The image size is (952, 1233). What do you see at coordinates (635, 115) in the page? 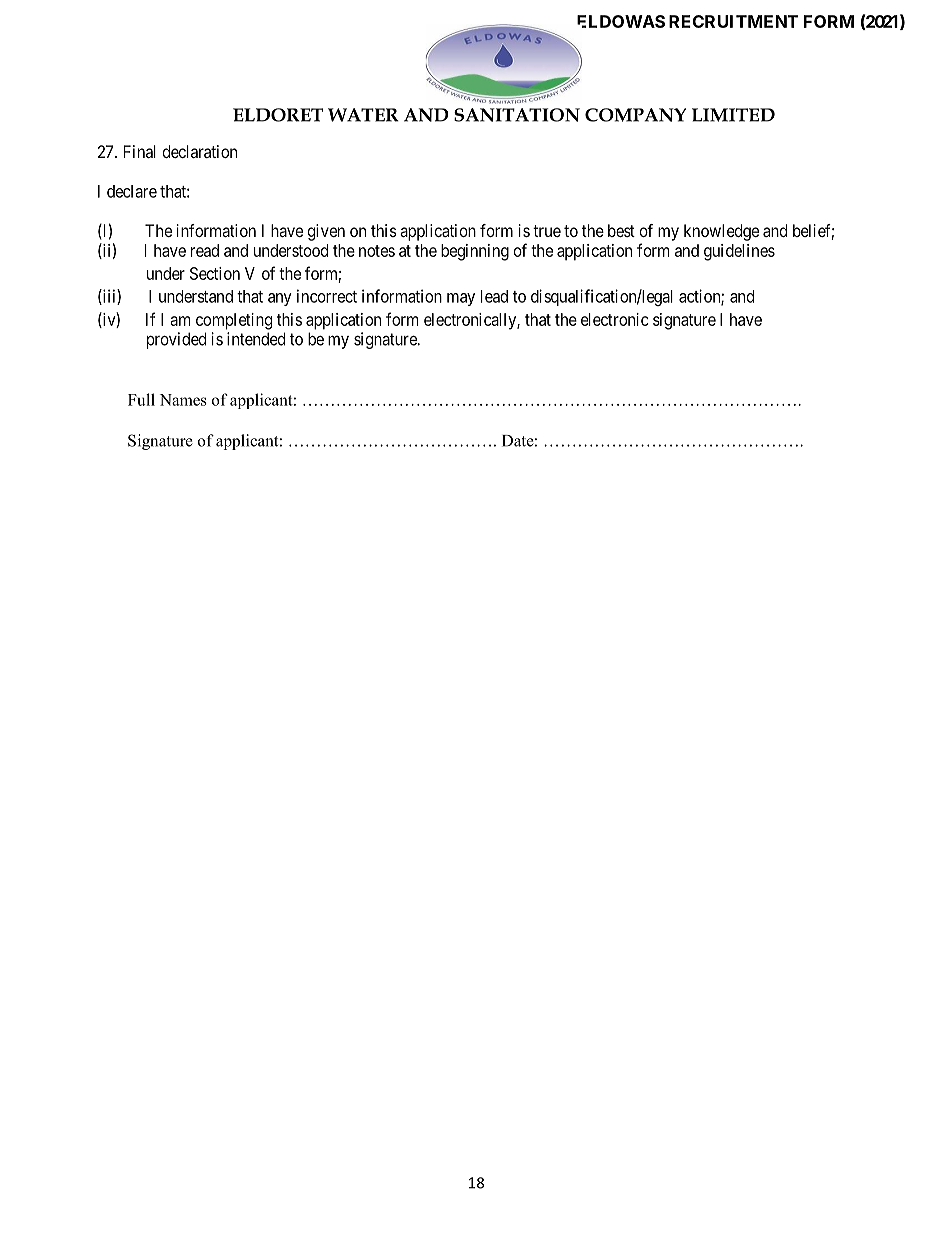
I see `COMPANY` at bounding box center [635, 115].
